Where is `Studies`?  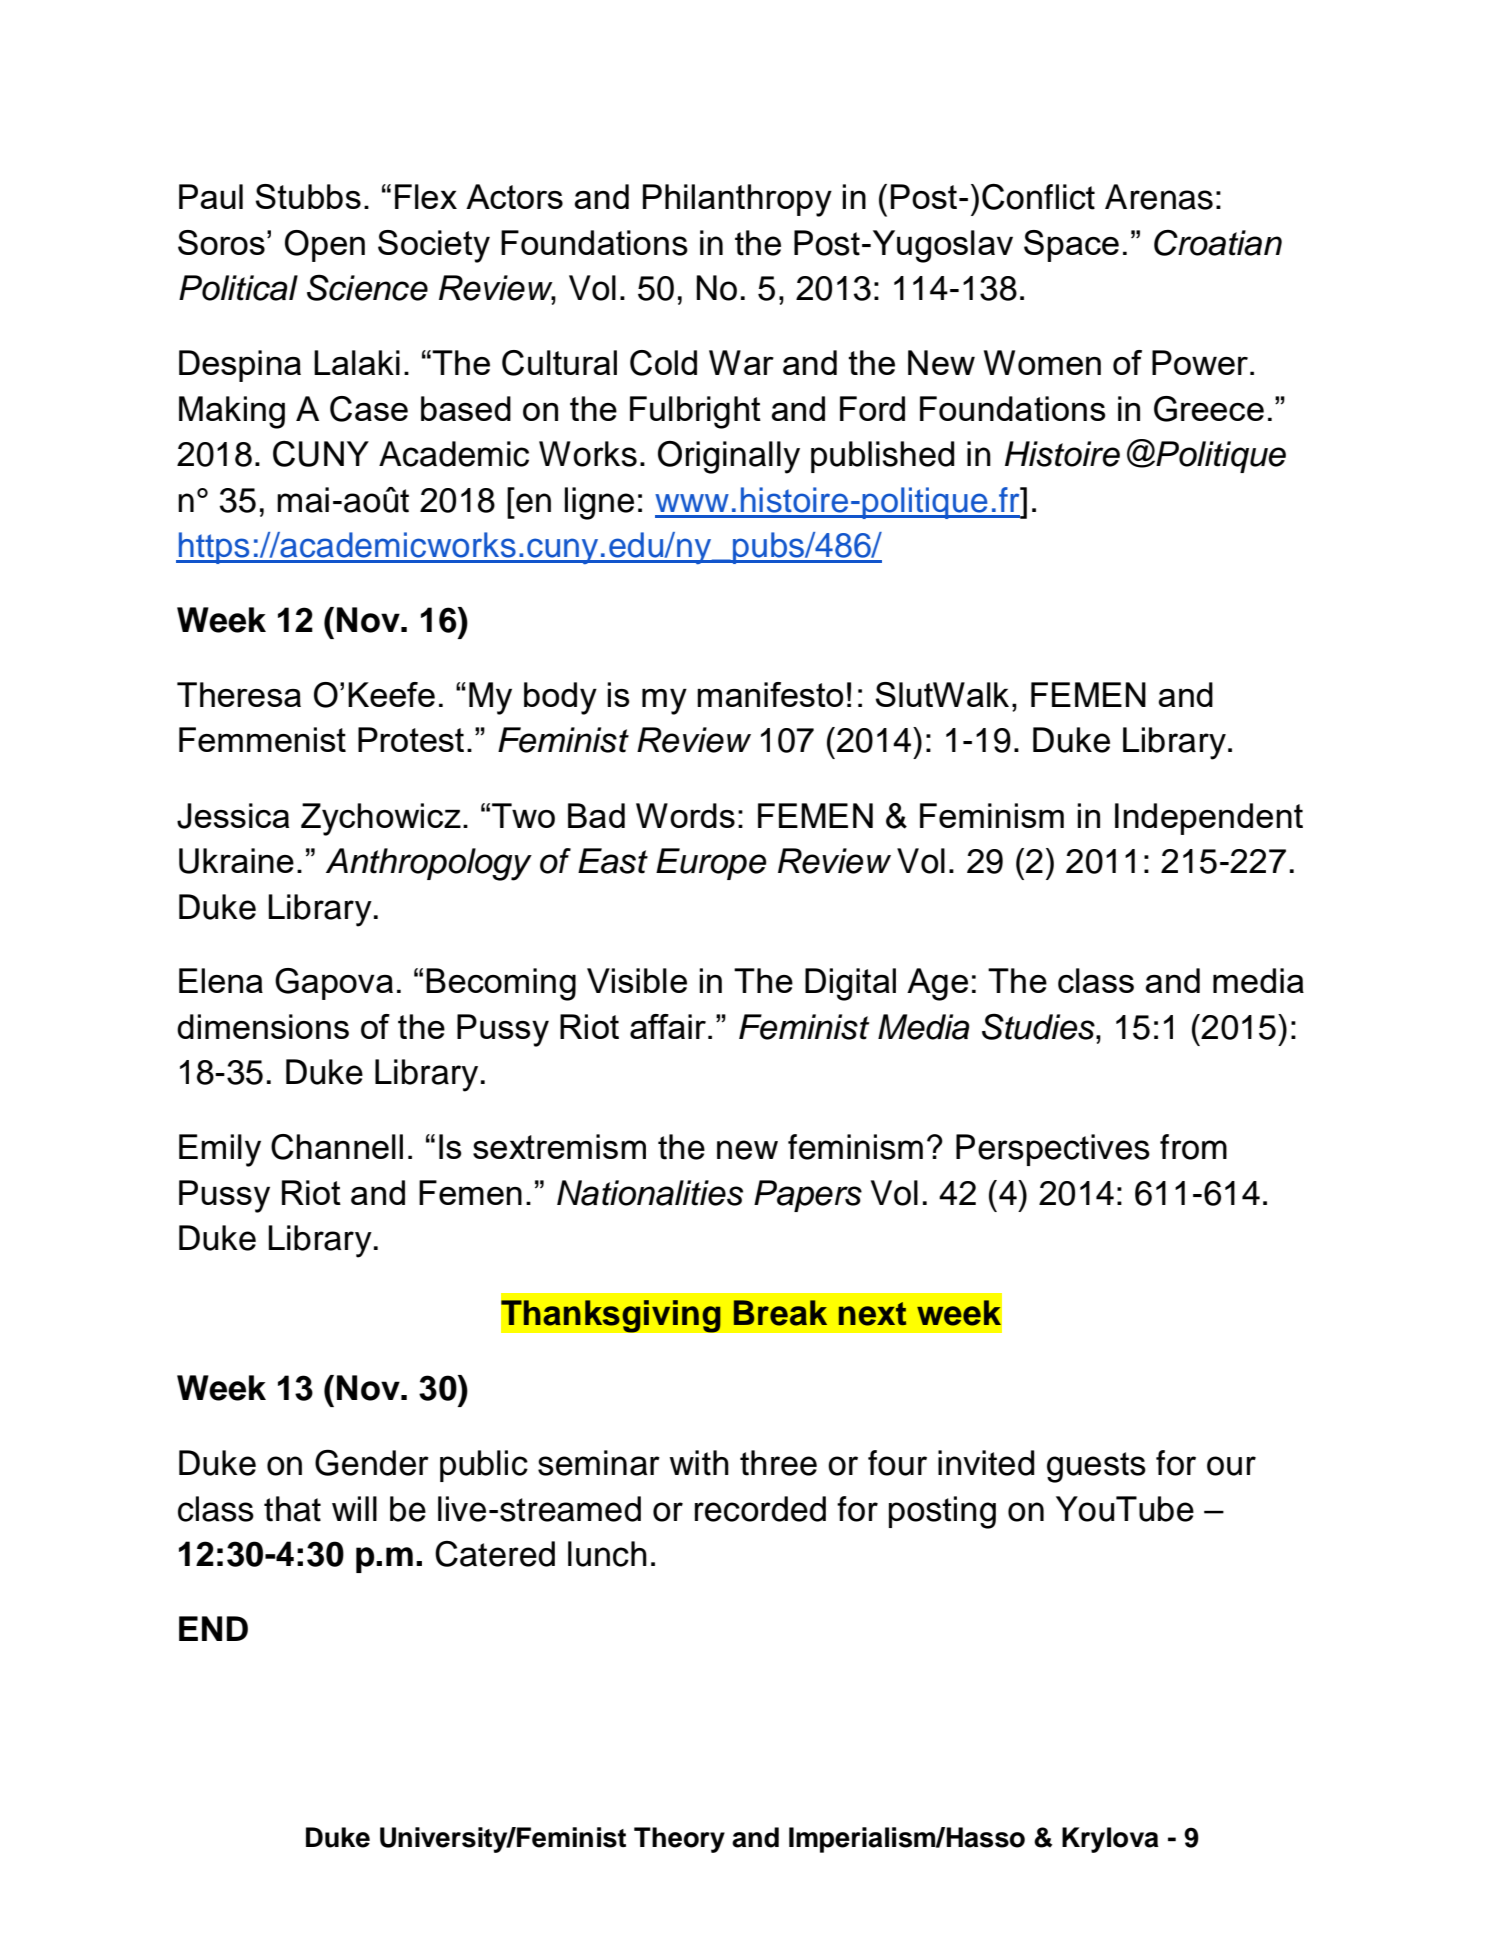 Studies is located at coordinates (1039, 1026).
